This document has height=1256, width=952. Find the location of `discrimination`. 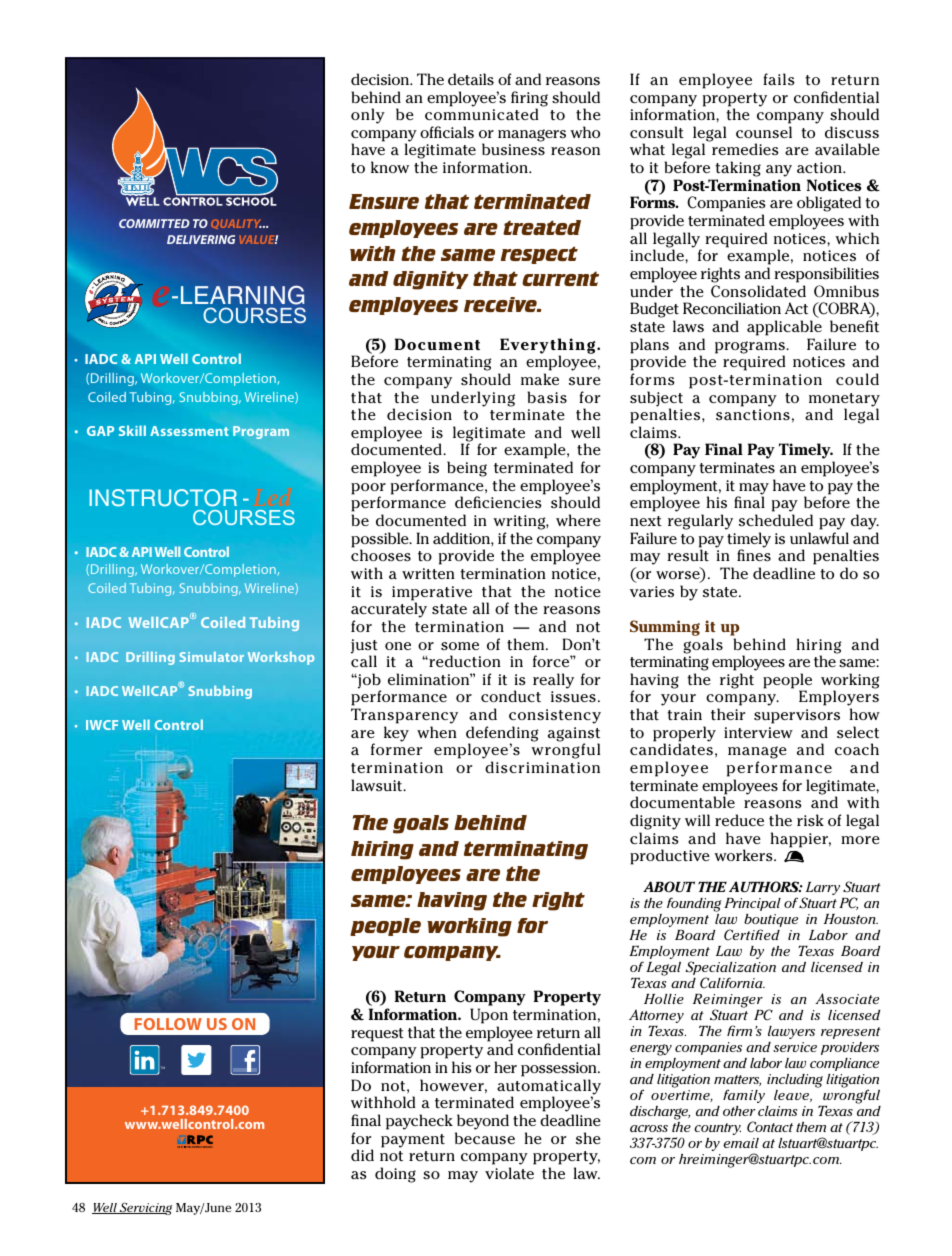

discrimination is located at coordinates (542, 767).
